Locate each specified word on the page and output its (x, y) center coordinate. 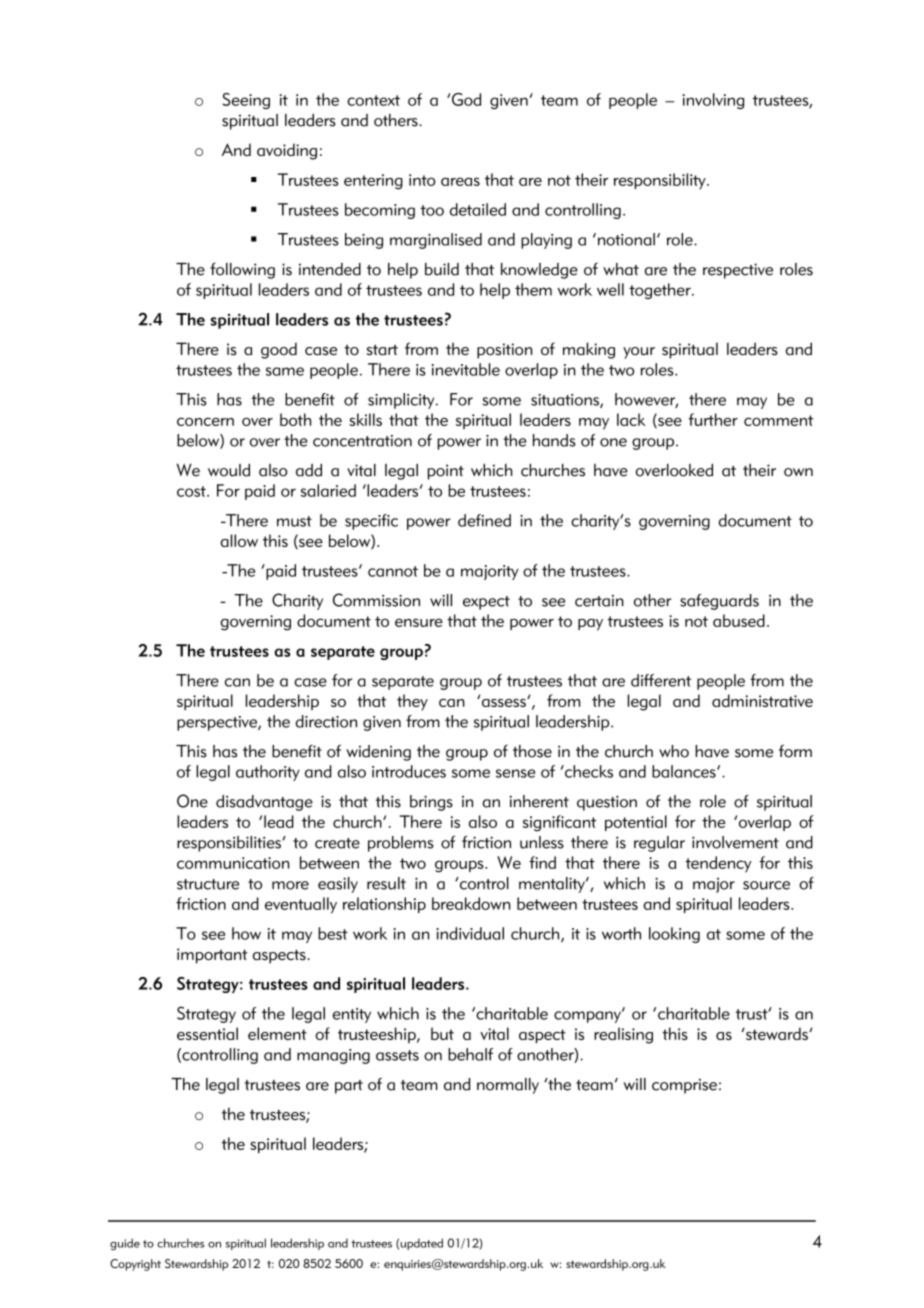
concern (205, 421)
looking (674, 935)
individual (470, 933)
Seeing (246, 101)
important (212, 956)
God (466, 99)
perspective (218, 723)
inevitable (466, 369)
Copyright (135, 1265)
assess (503, 701)
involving (713, 101)
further (713, 419)
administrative (762, 700)
